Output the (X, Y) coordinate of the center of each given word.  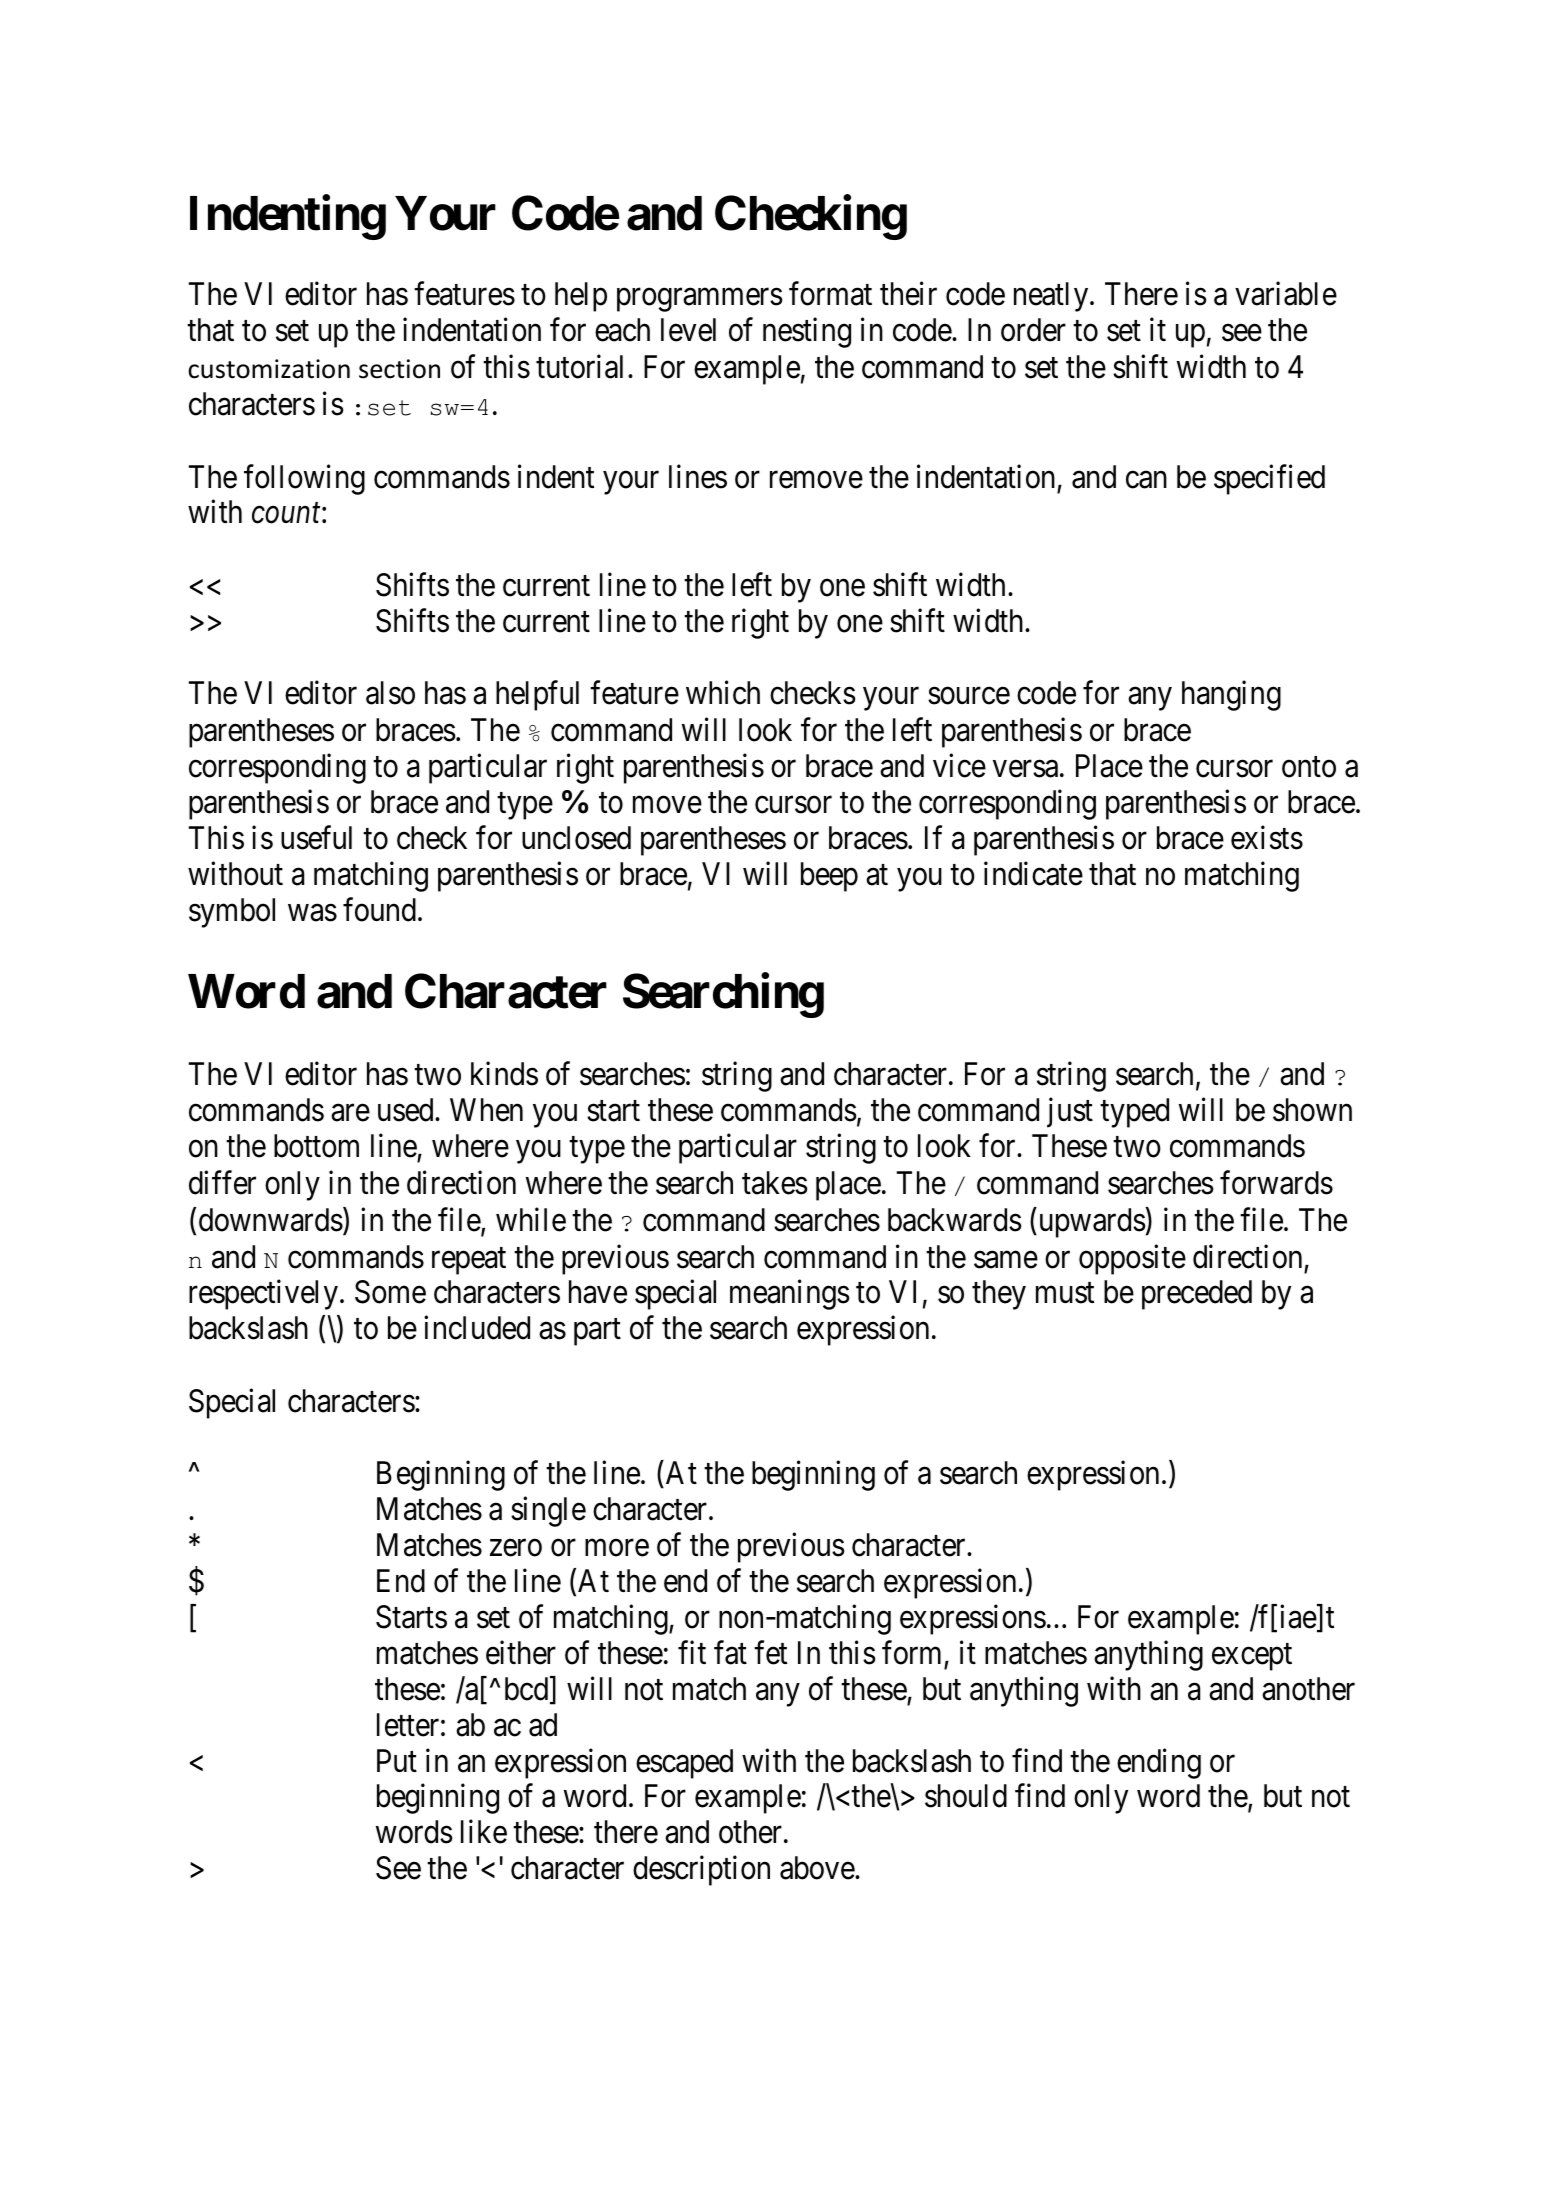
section (399, 369)
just (1070, 1112)
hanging (1231, 696)
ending (1159, 1763)
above (818, 1868)
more (617, 1548)
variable (1286, 294)
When (486, 1110)
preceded (1197, 1295)
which (723, 693)
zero (516, 1548)
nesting (807, 333)
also (390, 693)
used (407, 1110)
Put (397, 1760)
